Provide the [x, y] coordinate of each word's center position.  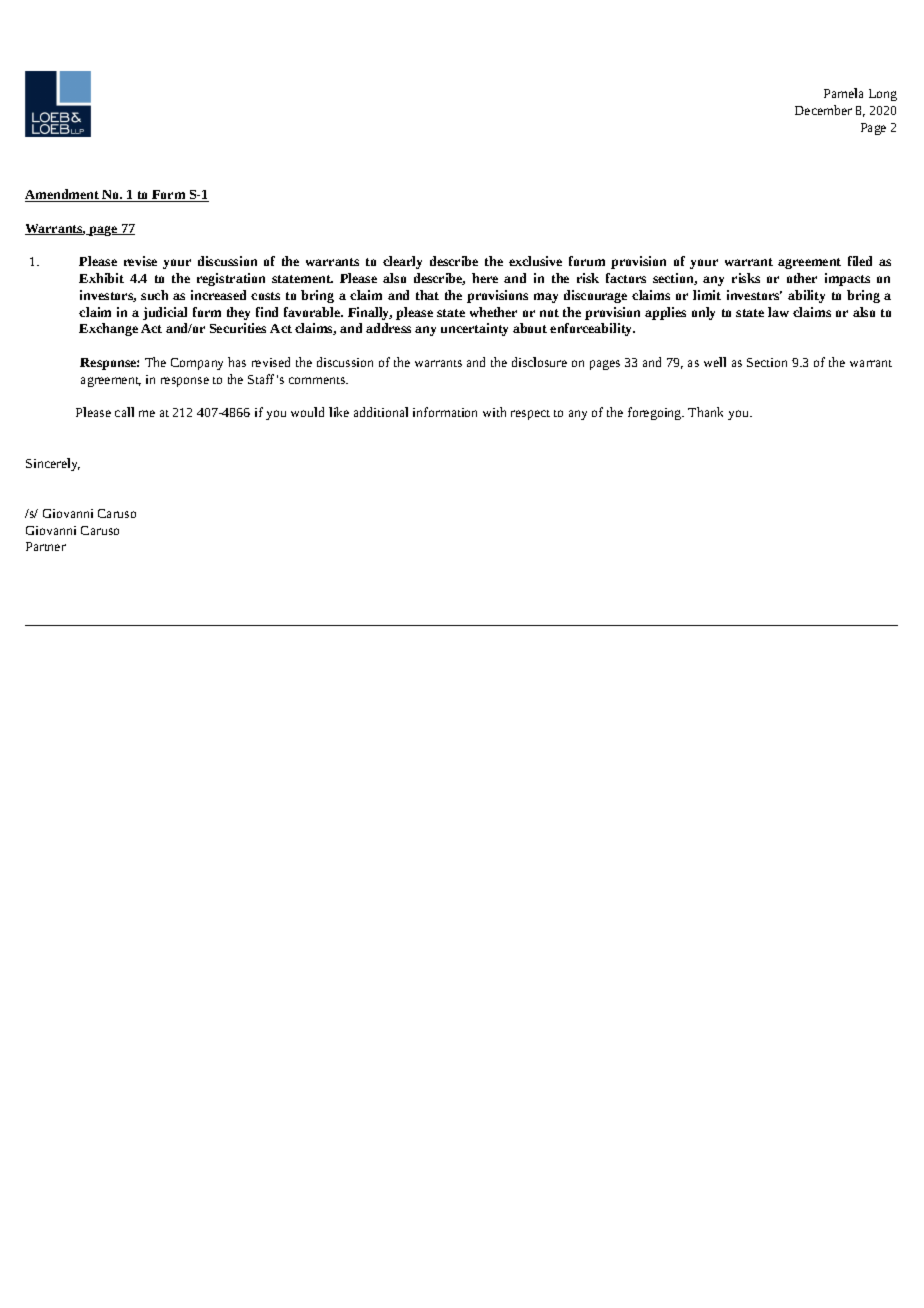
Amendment [63, 195]
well [715, 362]
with [494, 412]
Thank [705, 412]
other [802, 278]
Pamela [843, 93]
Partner [46, 546]
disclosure [539, 362]
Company [197, 364]
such [154, 295]
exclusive [535, 261]
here [485, 278]
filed [860, 261]
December [823, 110]
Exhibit [101, 278]
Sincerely [53, 464]
